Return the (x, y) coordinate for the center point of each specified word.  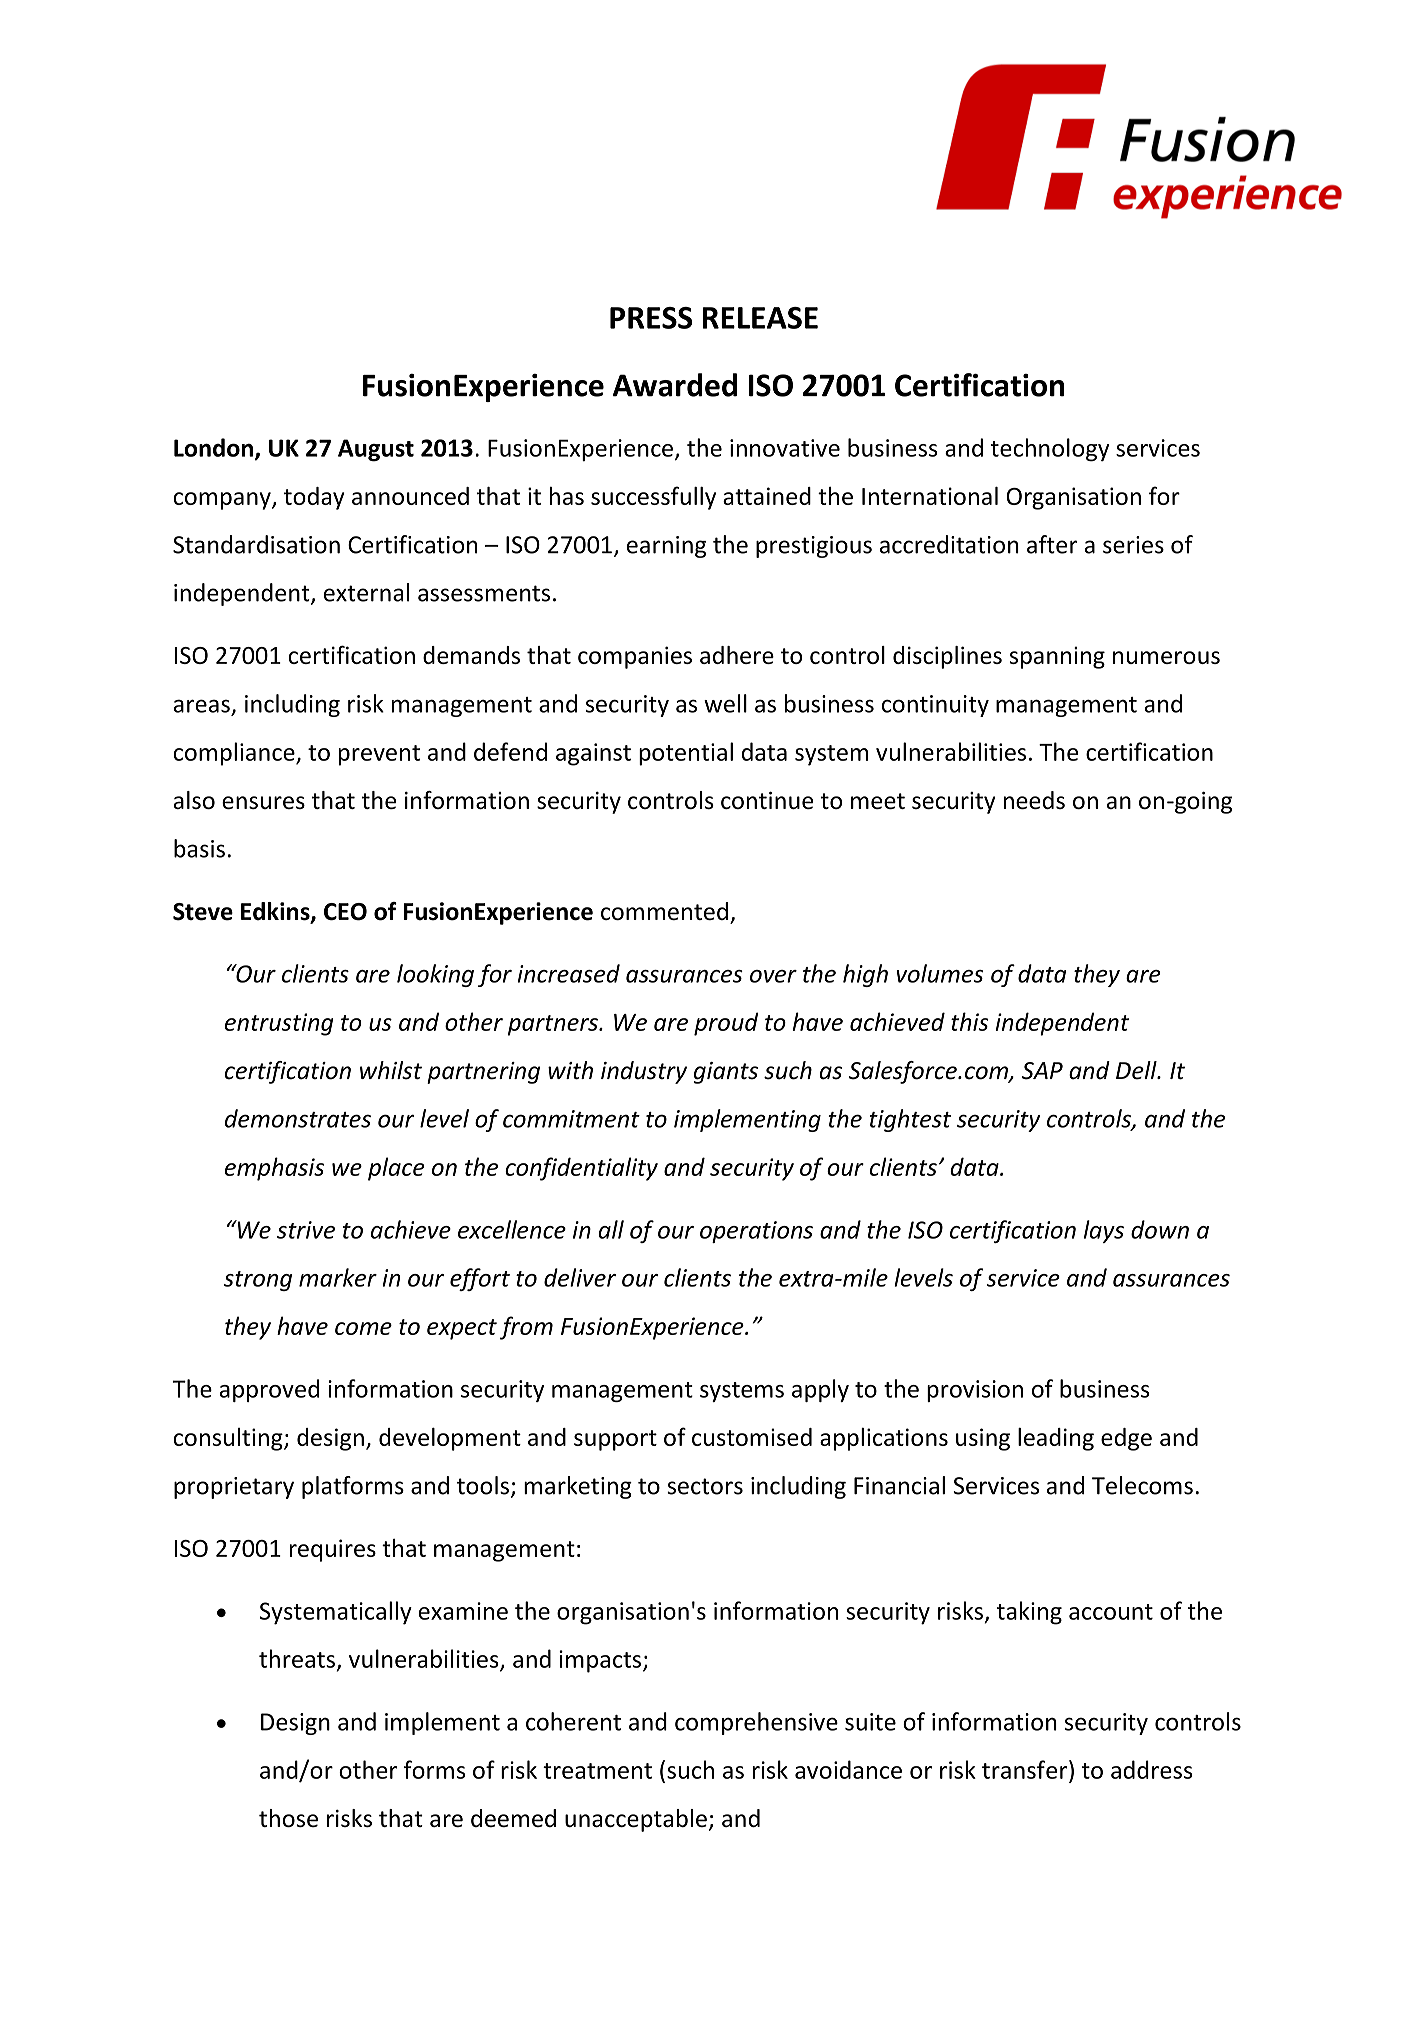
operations (756, 1232)
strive (306, 1230)
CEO (345, 912)
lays (1104, 1231)
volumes (940, 973)
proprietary (234, 1488)
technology (1050, 450)
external (366, 592)
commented (664, 911)
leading (1056, 1439)
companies (635, 657)
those (288, 1818)
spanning (1057, 657)
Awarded (675, 385)
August (376, 450)
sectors (705, 1486)
